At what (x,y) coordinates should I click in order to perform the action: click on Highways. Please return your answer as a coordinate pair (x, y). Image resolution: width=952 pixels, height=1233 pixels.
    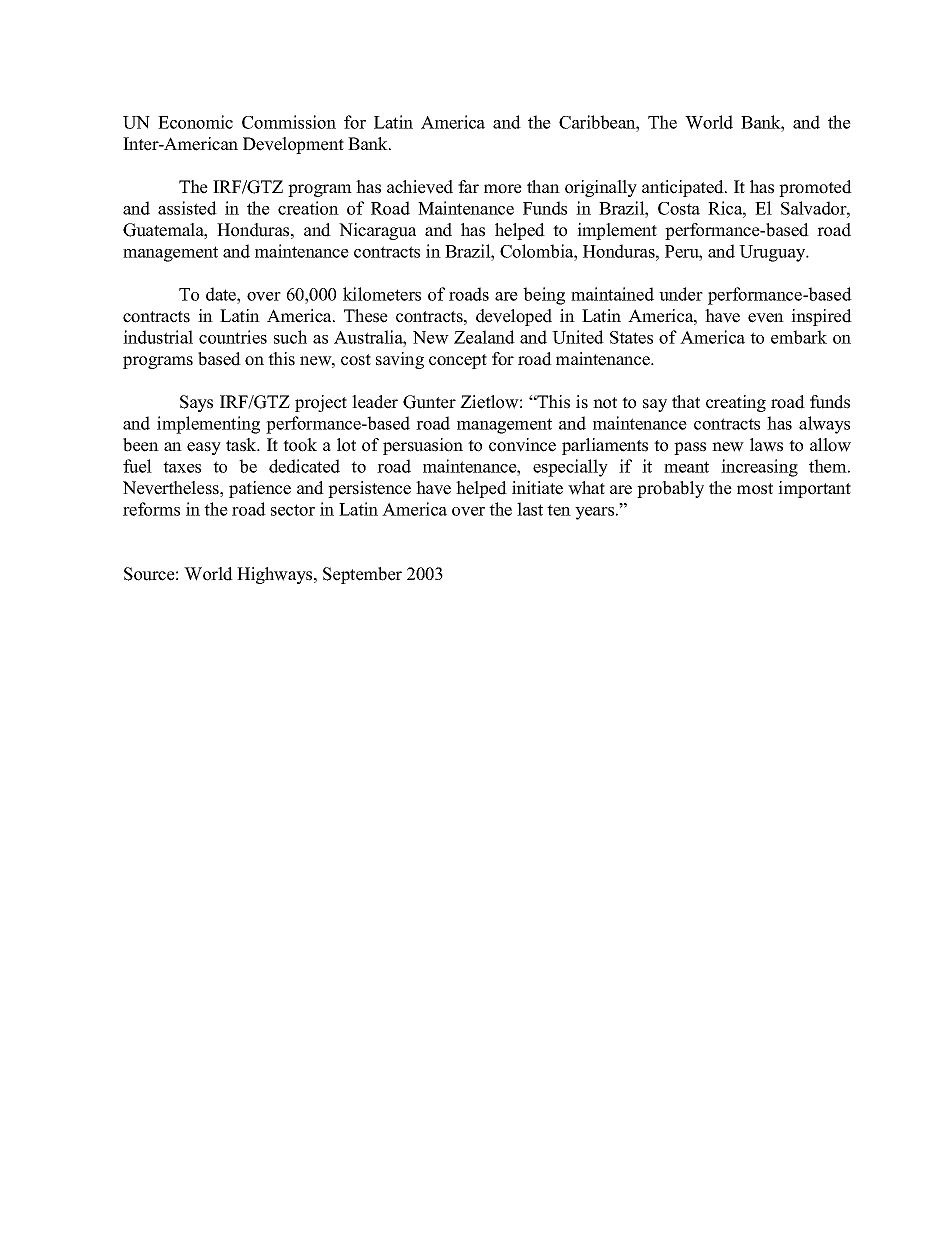
    Looking at the image, I should click on (276, 575).
